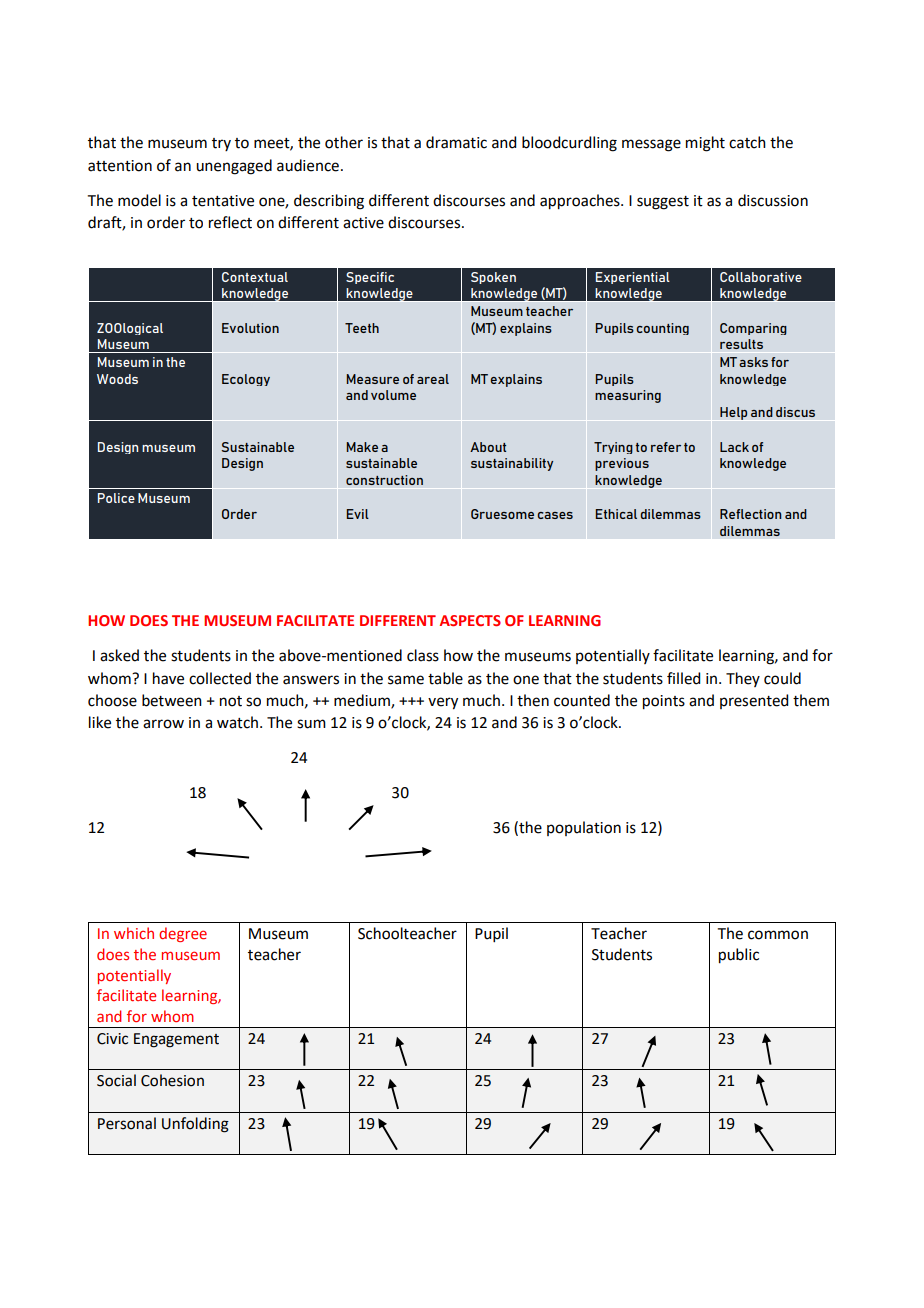  I want to click on public, so click(739, 956).
